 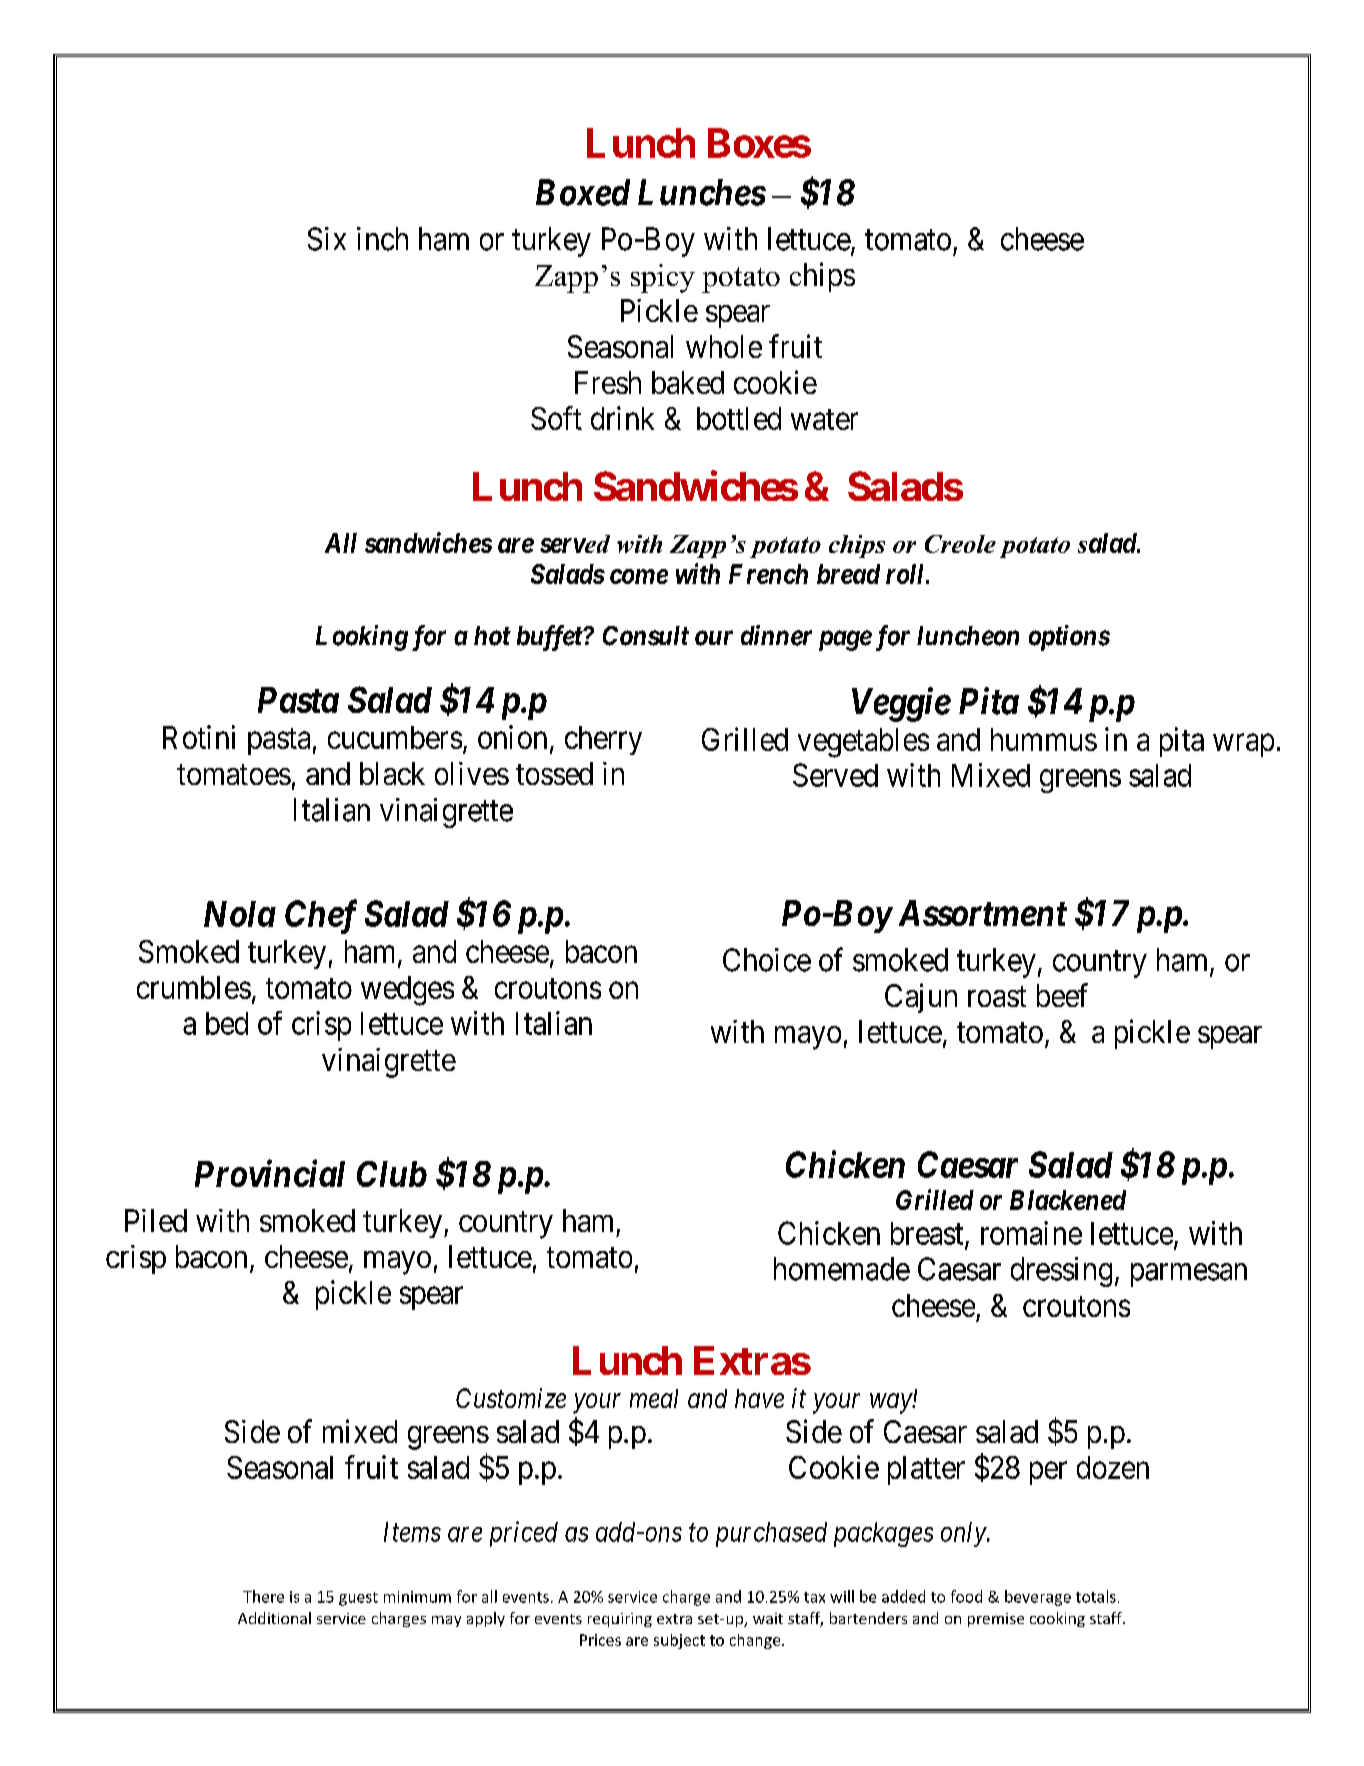 What do you see at coordinates (263, 1596) in the screenshot?
I see `There` at bounding box center [263, 1596].
